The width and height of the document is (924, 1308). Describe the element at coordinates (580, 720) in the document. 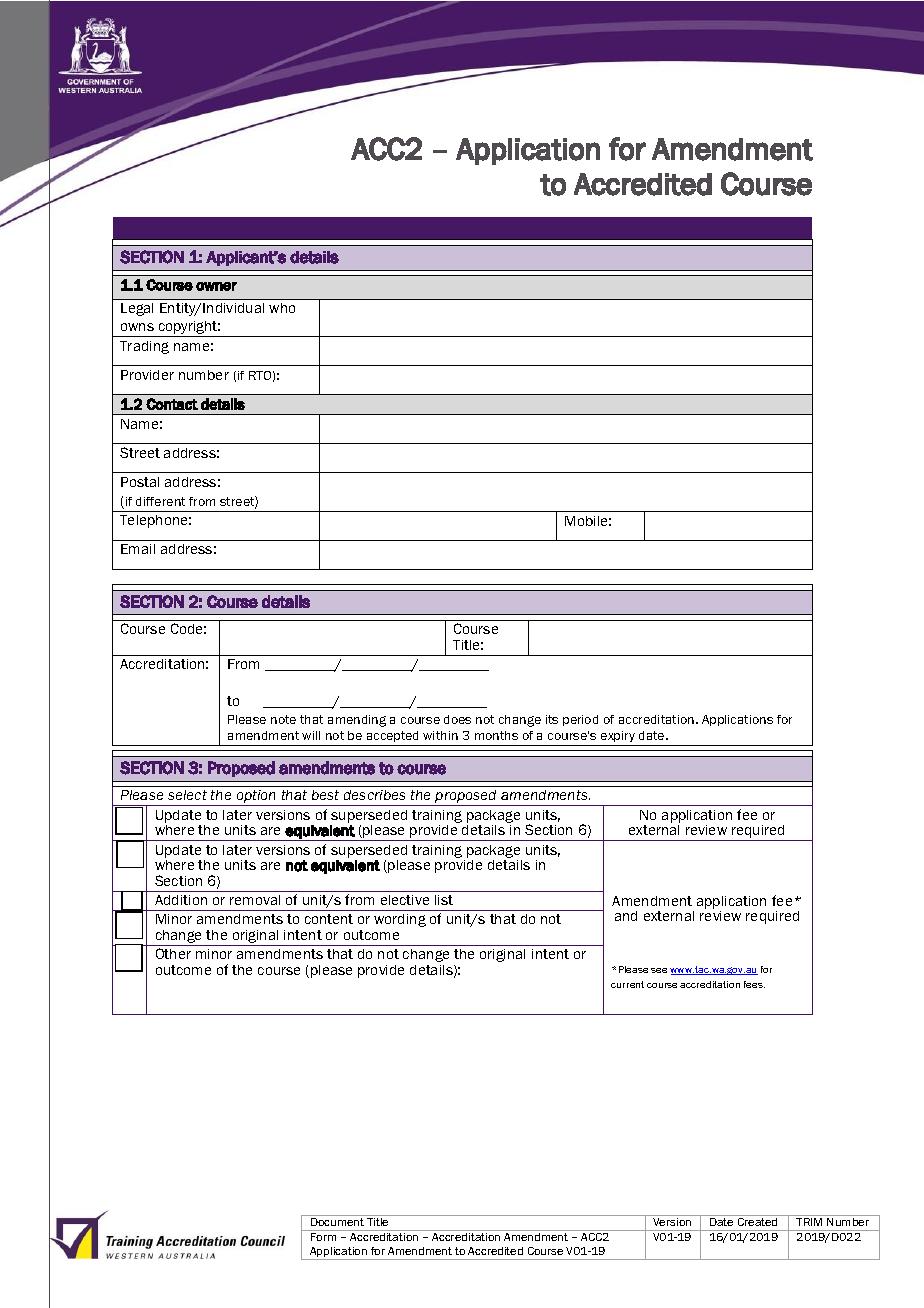

I see `period` at that location.
